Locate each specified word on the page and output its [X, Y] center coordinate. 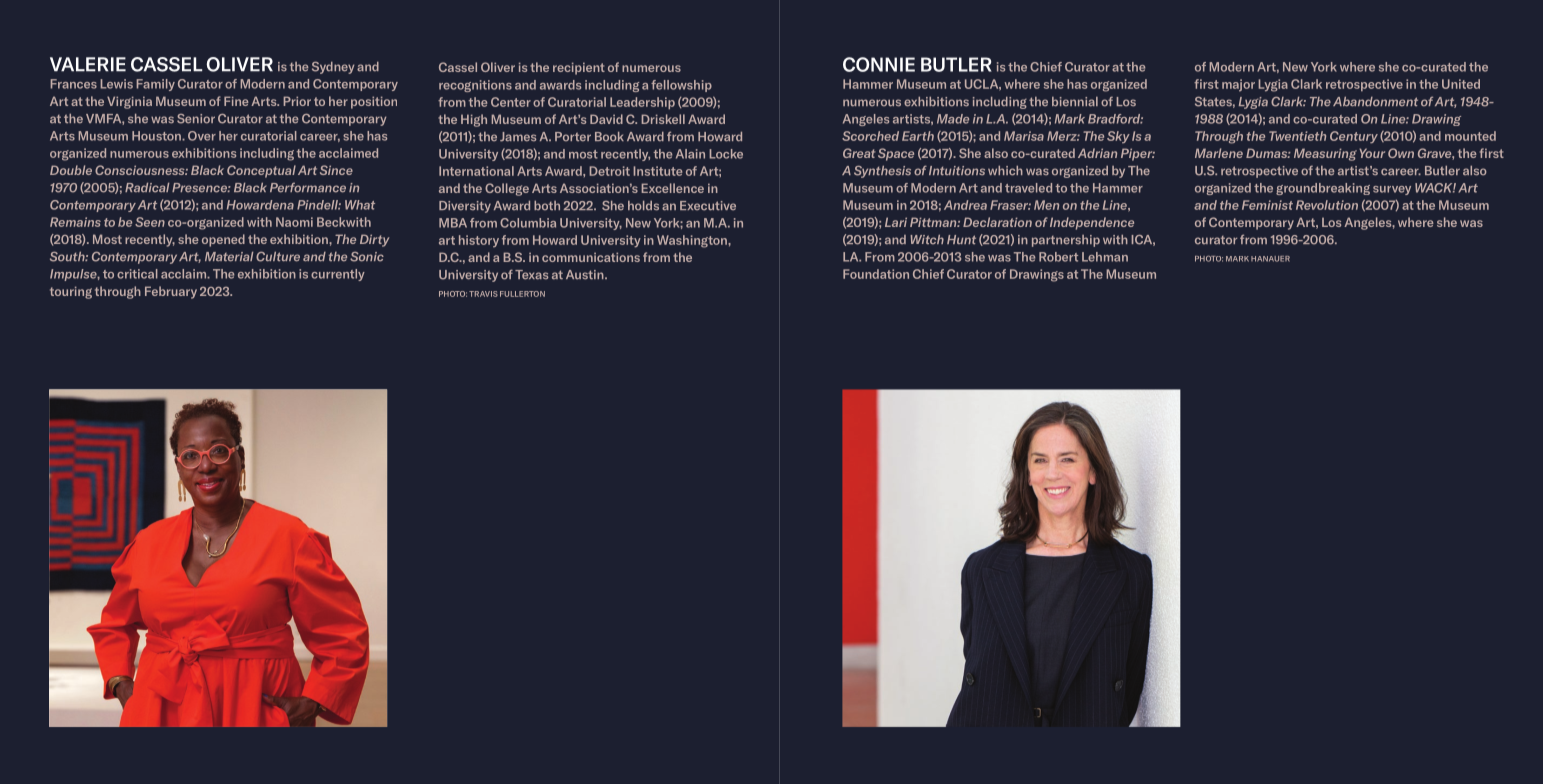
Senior [196, 119]
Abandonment [1375, 102]
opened [223, 240]
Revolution [1327, 205]
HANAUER [1270, 259]
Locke [726, 154]
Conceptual [261, 171]
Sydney [333, 68]
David [606, 119]
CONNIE [879, 64]
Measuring [1325, 154]
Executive [708, 206]
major [1238, 85]
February [171, 292]
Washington [693, 241]
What [360, 205]
